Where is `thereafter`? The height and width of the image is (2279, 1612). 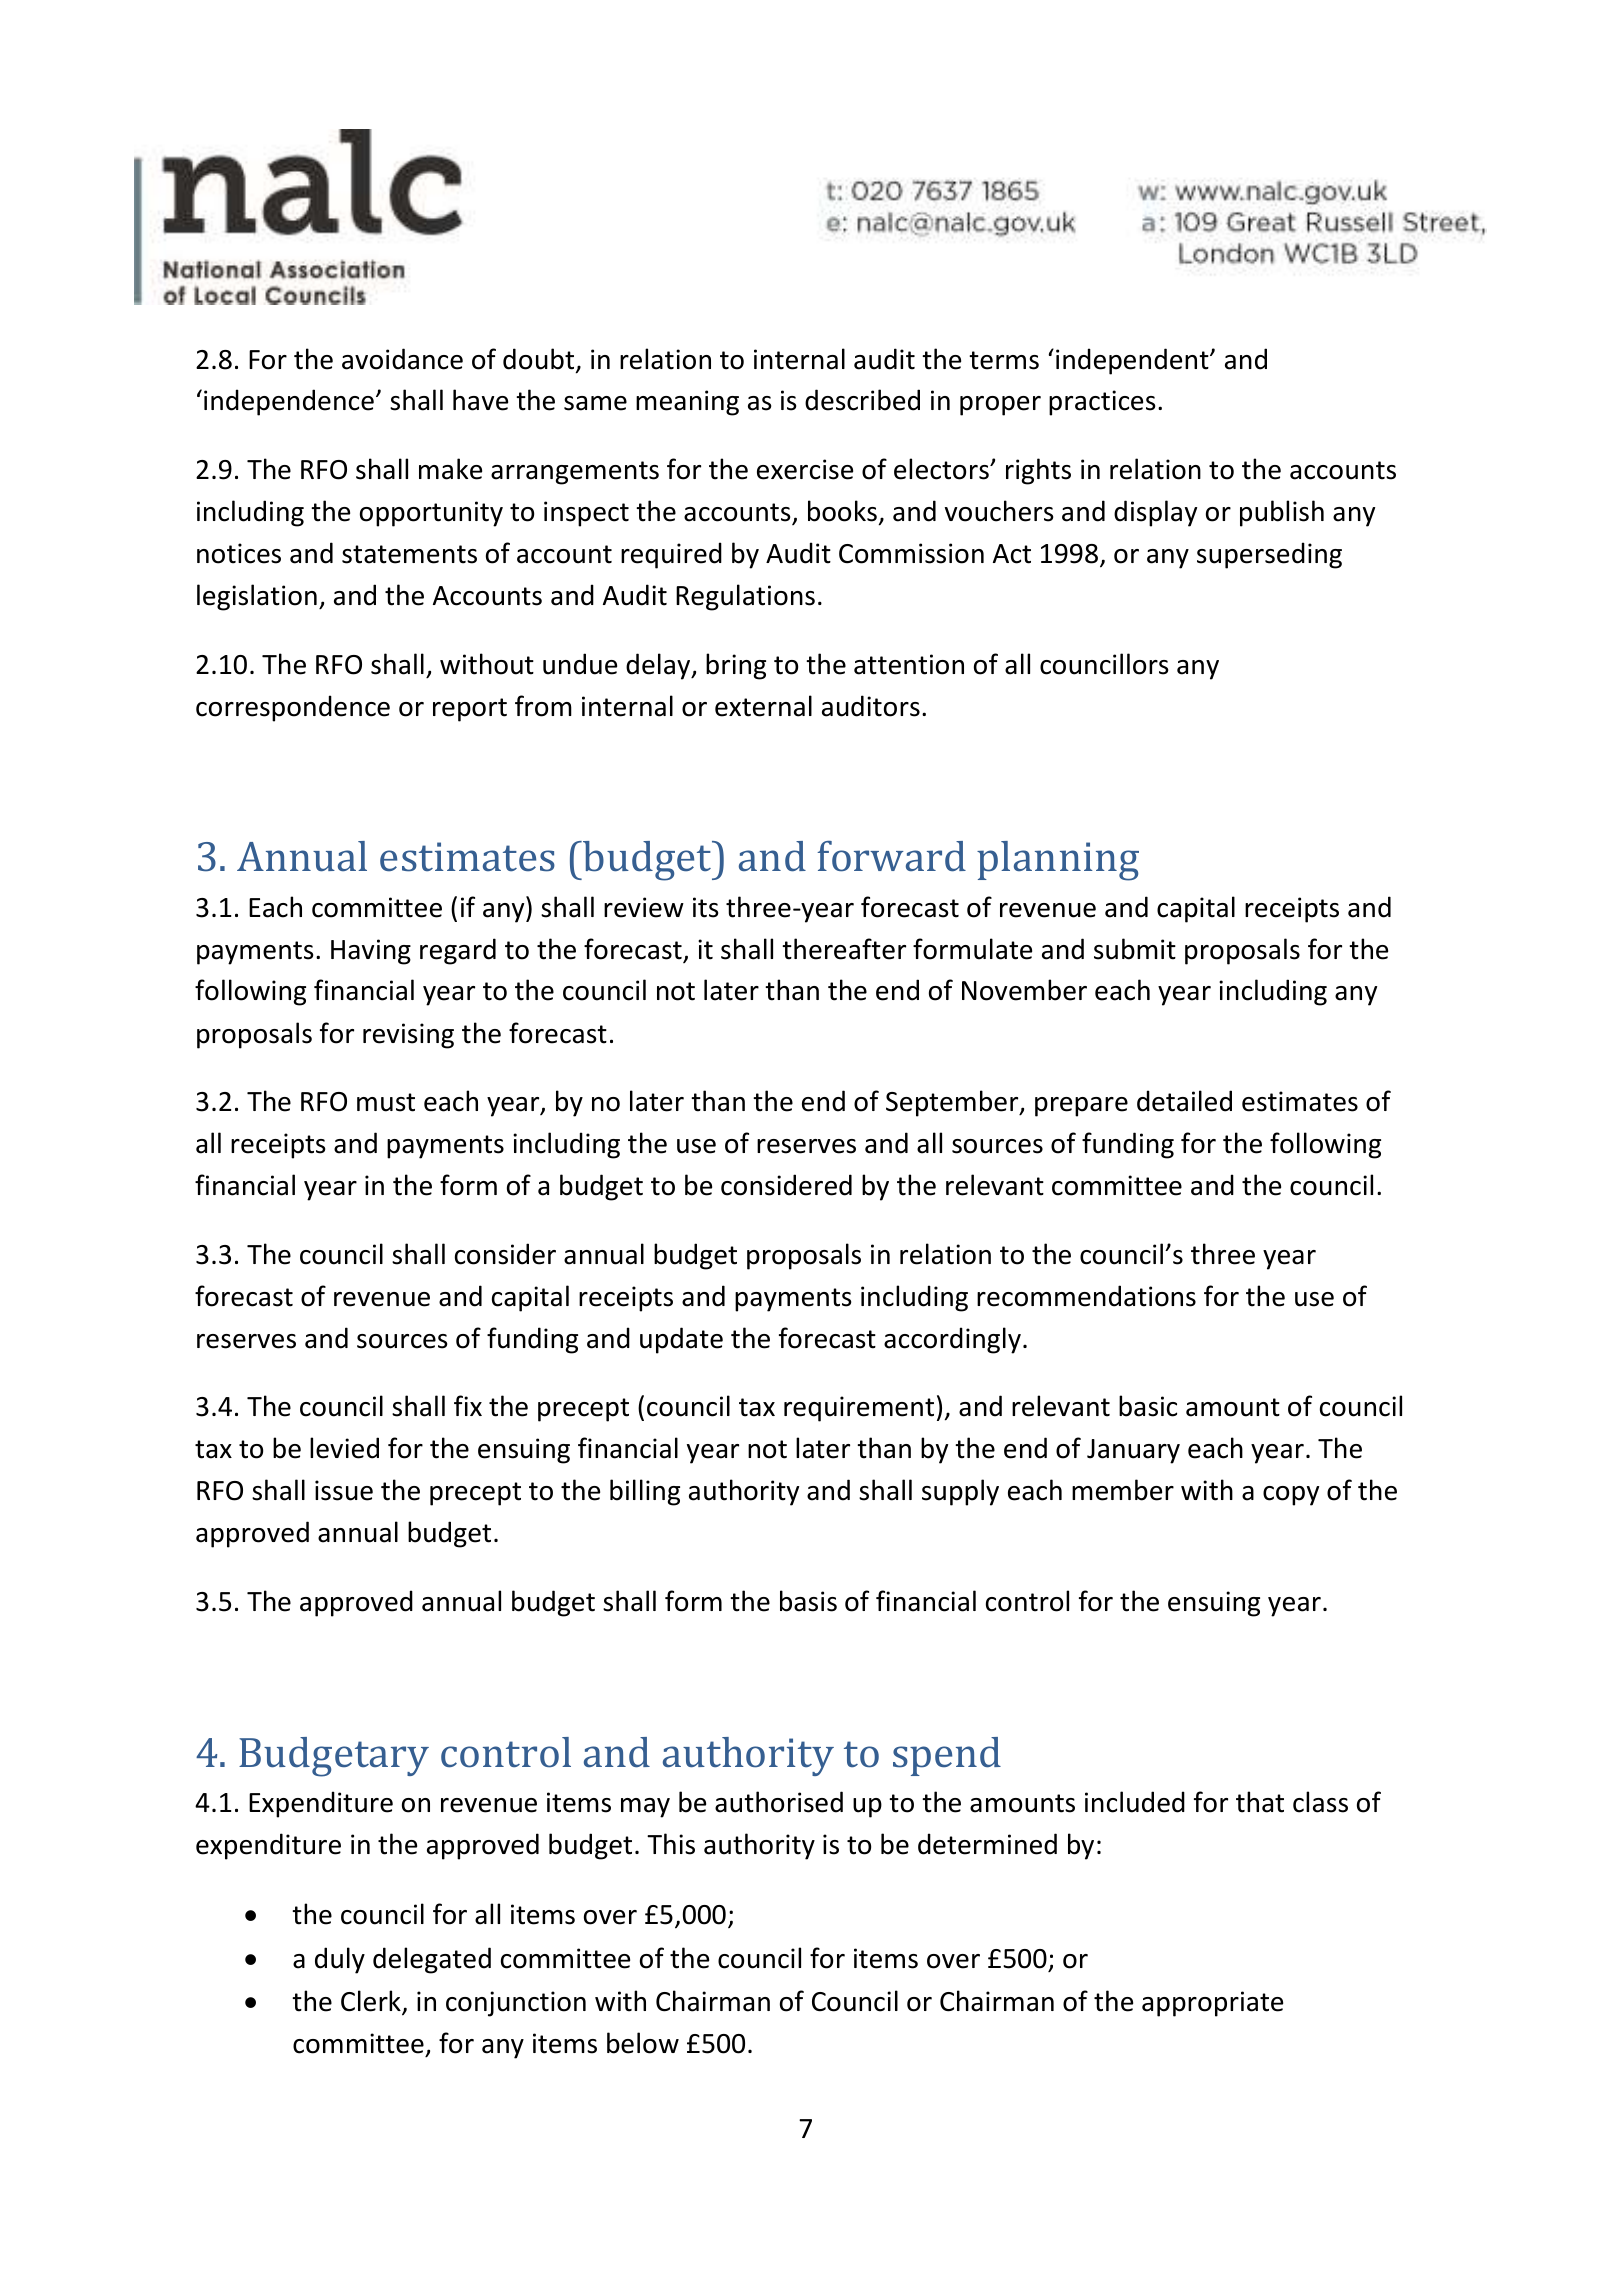
thereafter is located at coordinates (844, 949).
